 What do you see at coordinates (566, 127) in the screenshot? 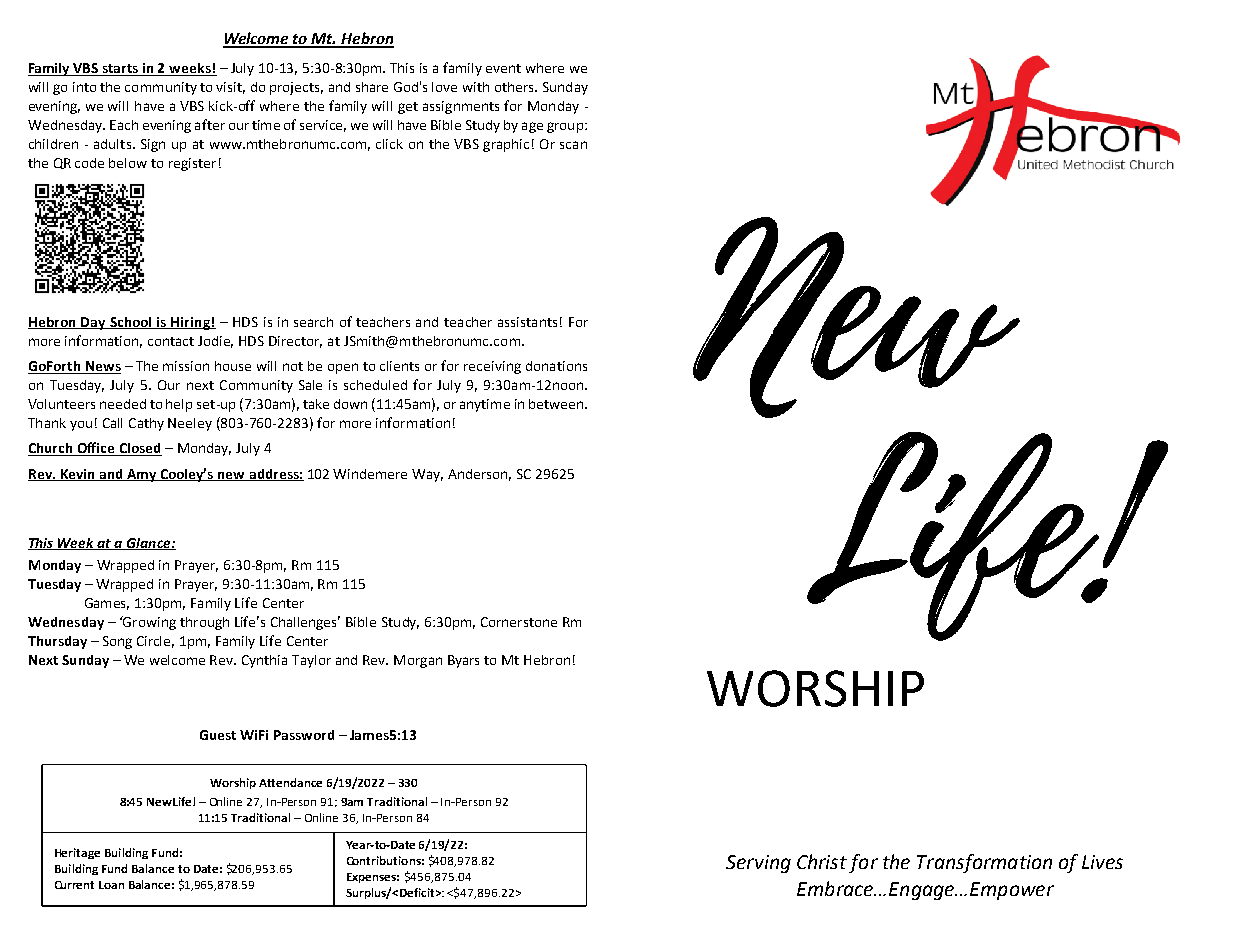
I see `group` at bounding box center [566, 127].
